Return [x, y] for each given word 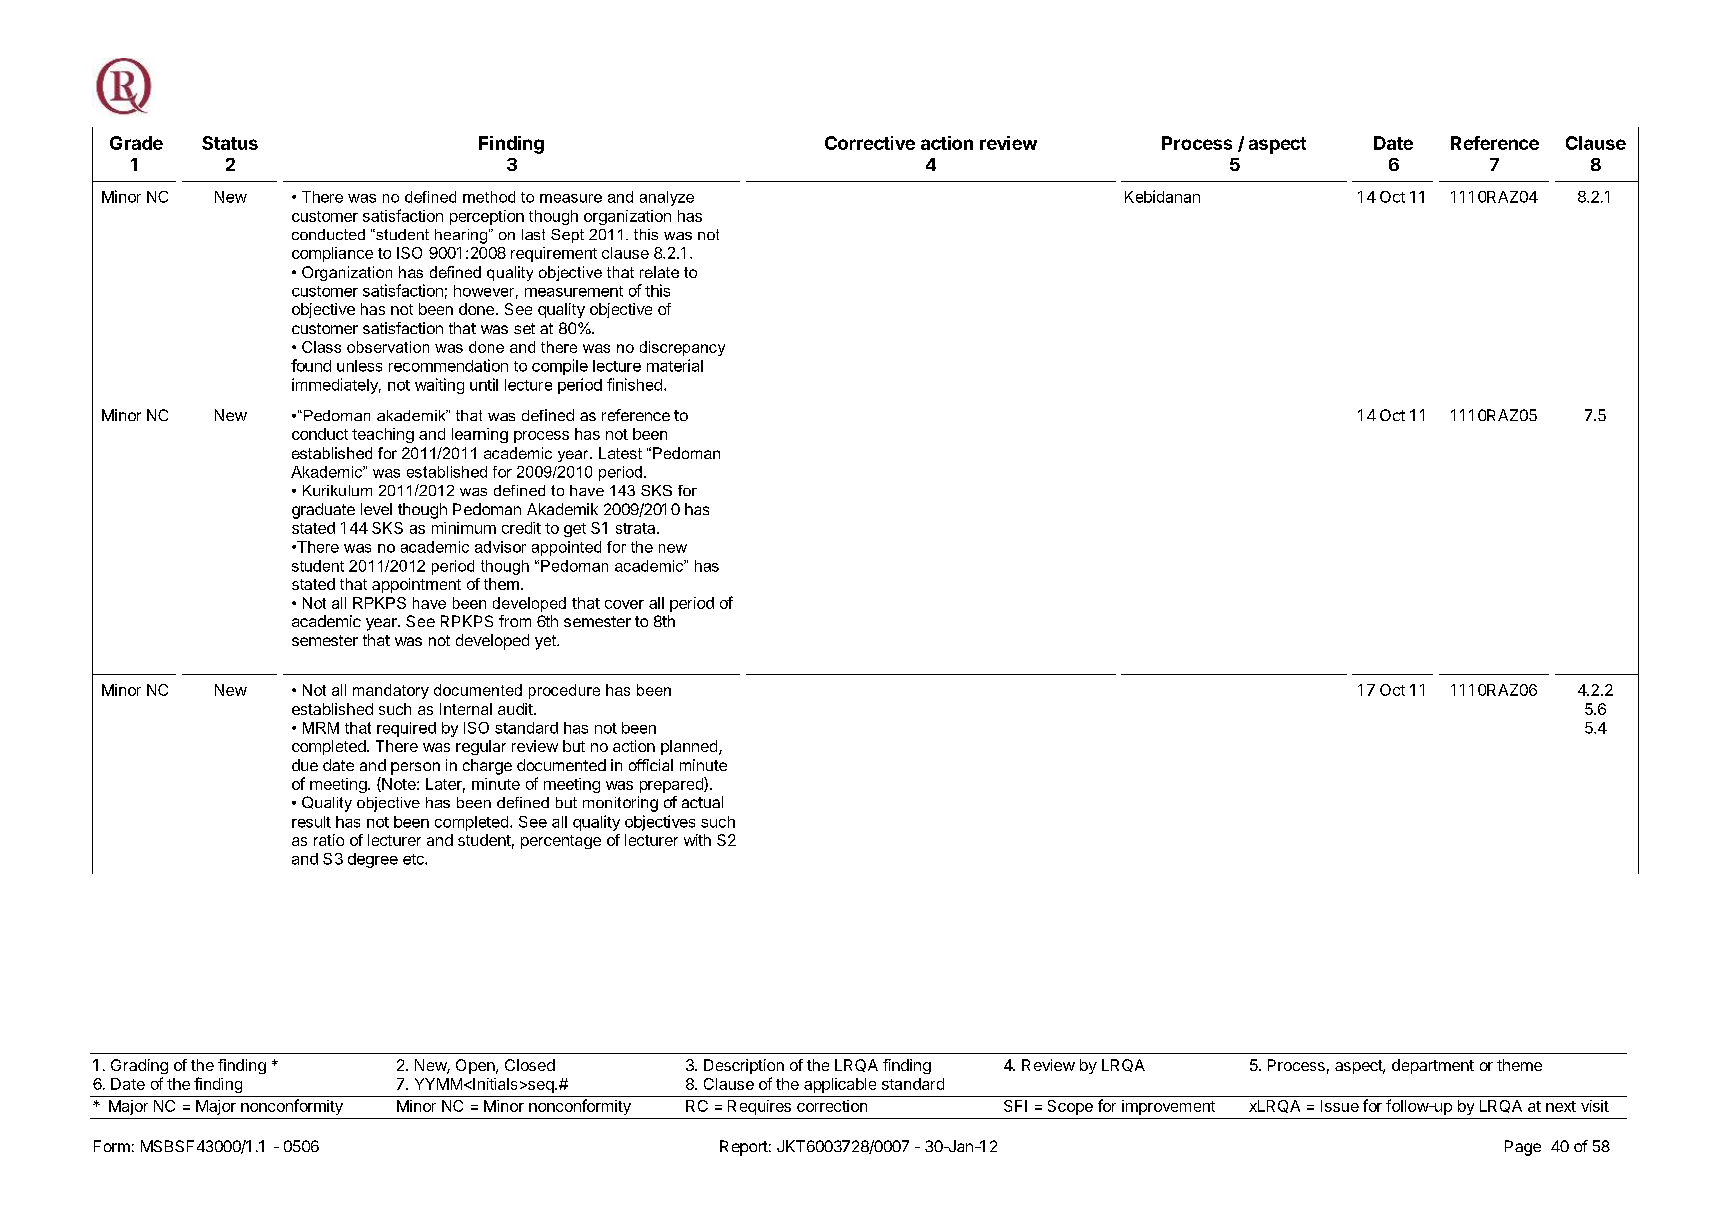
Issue [1340, 1106]
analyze [667, 198]
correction [832, 1106]
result [311, 822]
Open [476, 1066]
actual [702, 802]
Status [230, 143]
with [697, 840]
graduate [323, 511]
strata [637, 528]
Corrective [870, 143]
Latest [620, 453]
